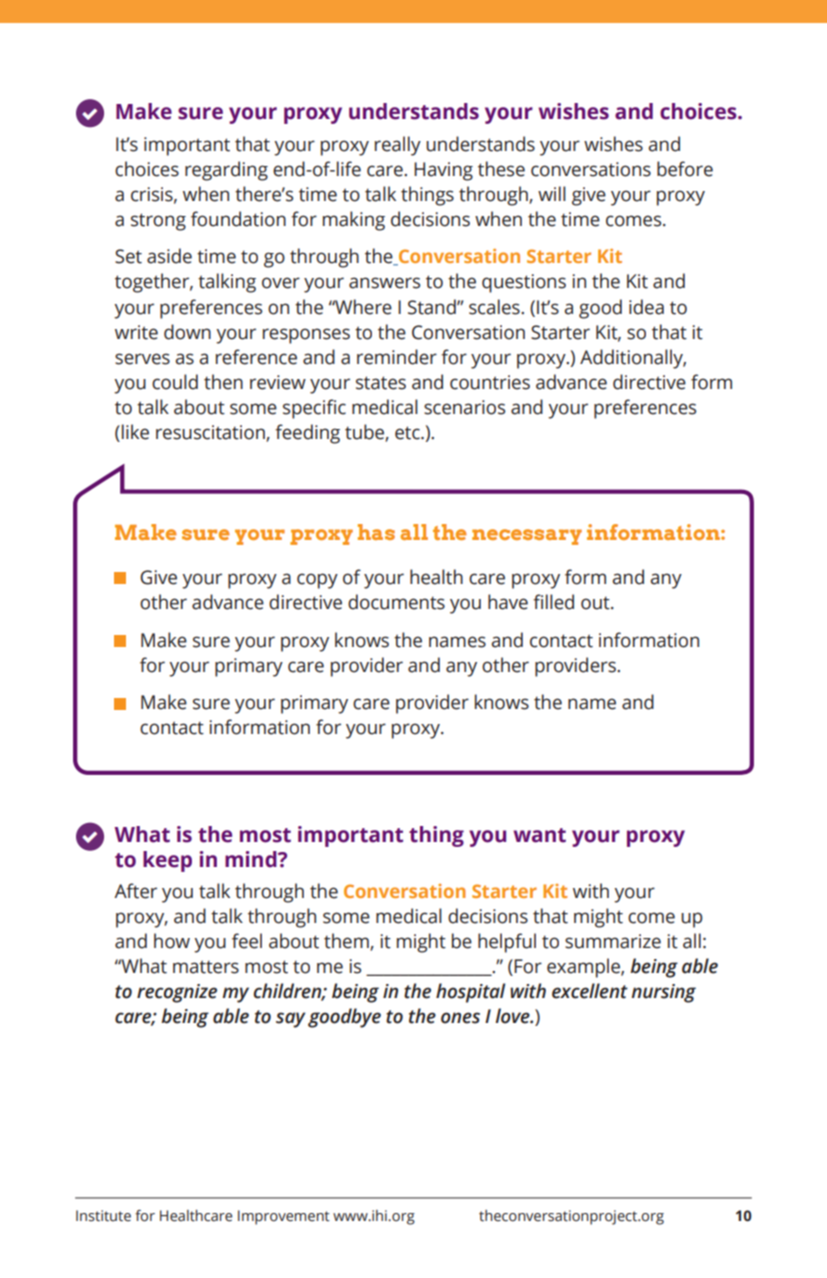 This document has width=827, height=1278. What do you see at coordinates (552, 193) in the document?
I see `will` at bounding box center [552, 193].
